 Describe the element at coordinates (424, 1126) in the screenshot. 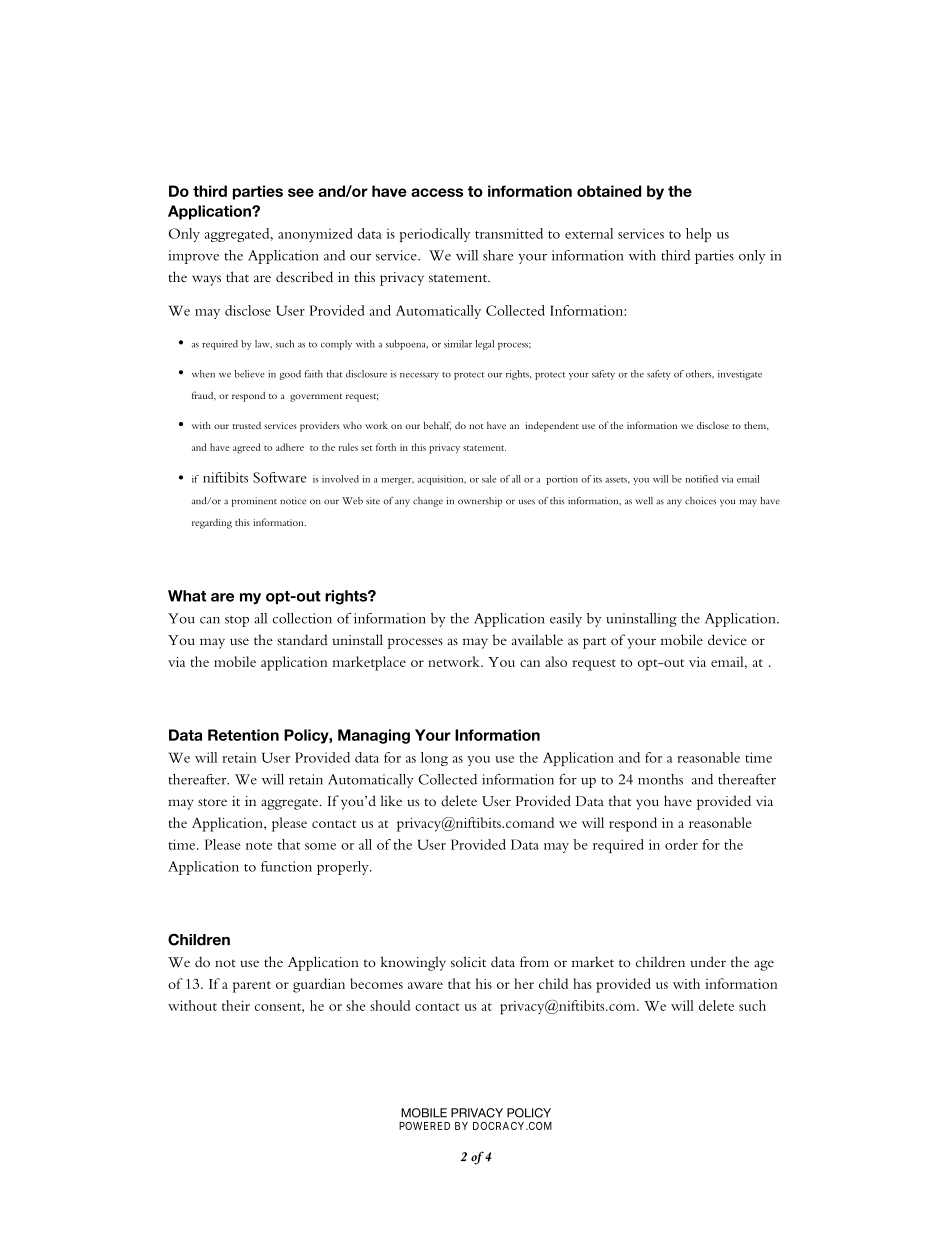

I see `POWERED` at that location.
